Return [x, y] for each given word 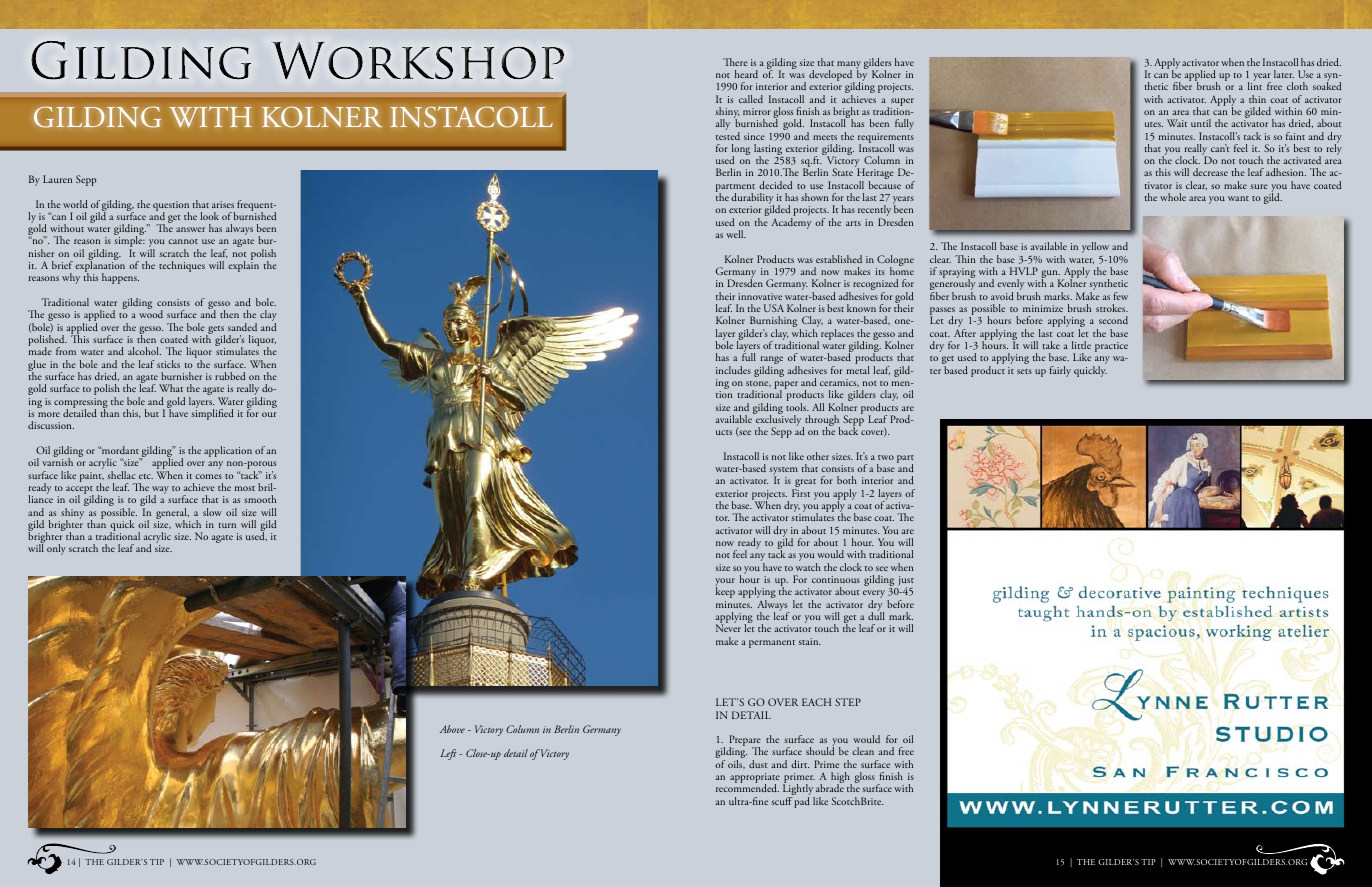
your [725, 583]
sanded [242, 327]
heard [746, 74]
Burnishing [773, 323]
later [1284, 74]
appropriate [755, 779]
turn [227, 525]
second [1113, 320]
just [905, 582]
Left [448, 754]
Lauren [57, 179]
